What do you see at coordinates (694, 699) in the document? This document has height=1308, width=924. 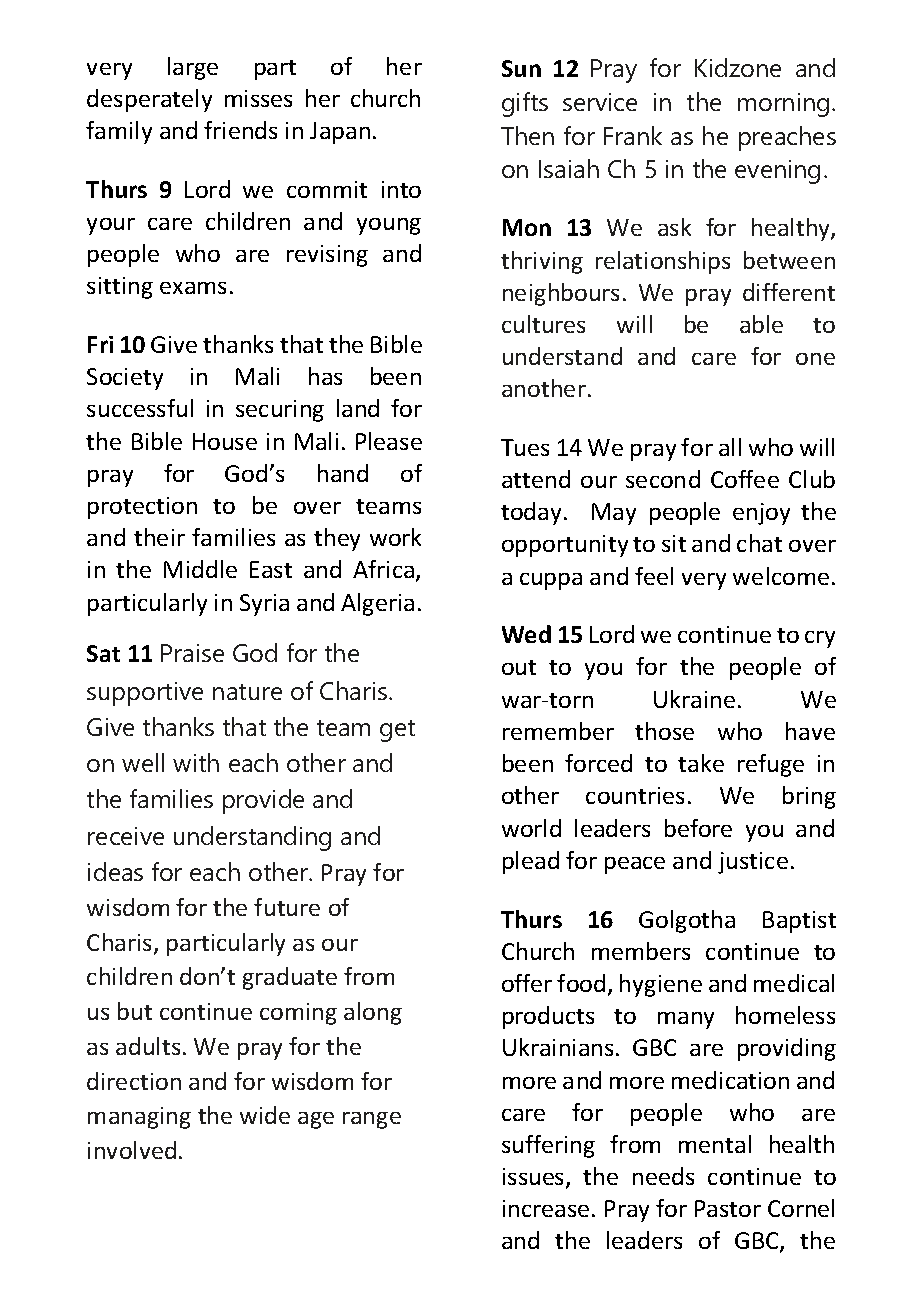 I see `Ukraine` at bounding box center [694, 699].
